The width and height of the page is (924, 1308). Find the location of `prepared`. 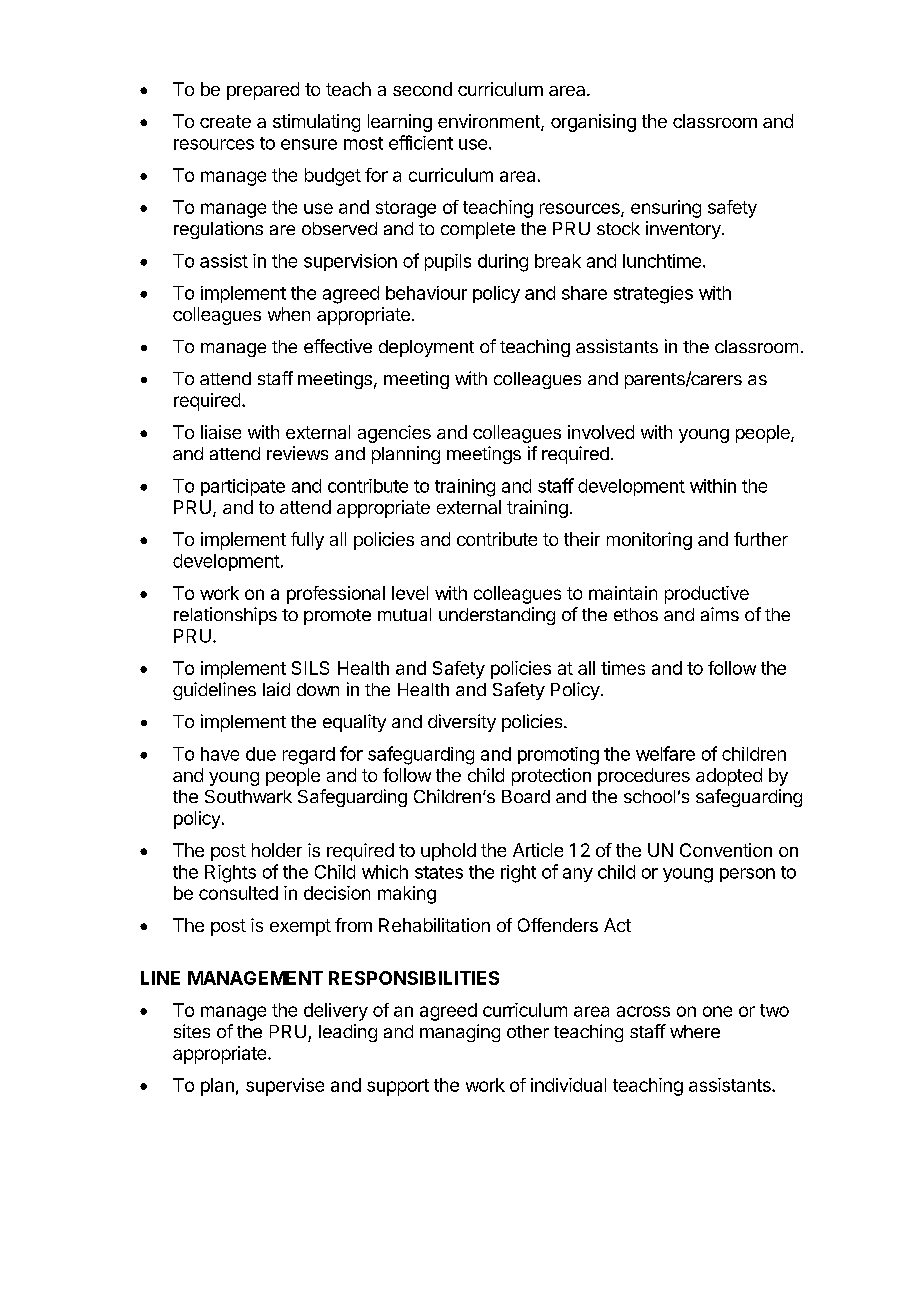

prepared is located at coordinates (263, 91).
